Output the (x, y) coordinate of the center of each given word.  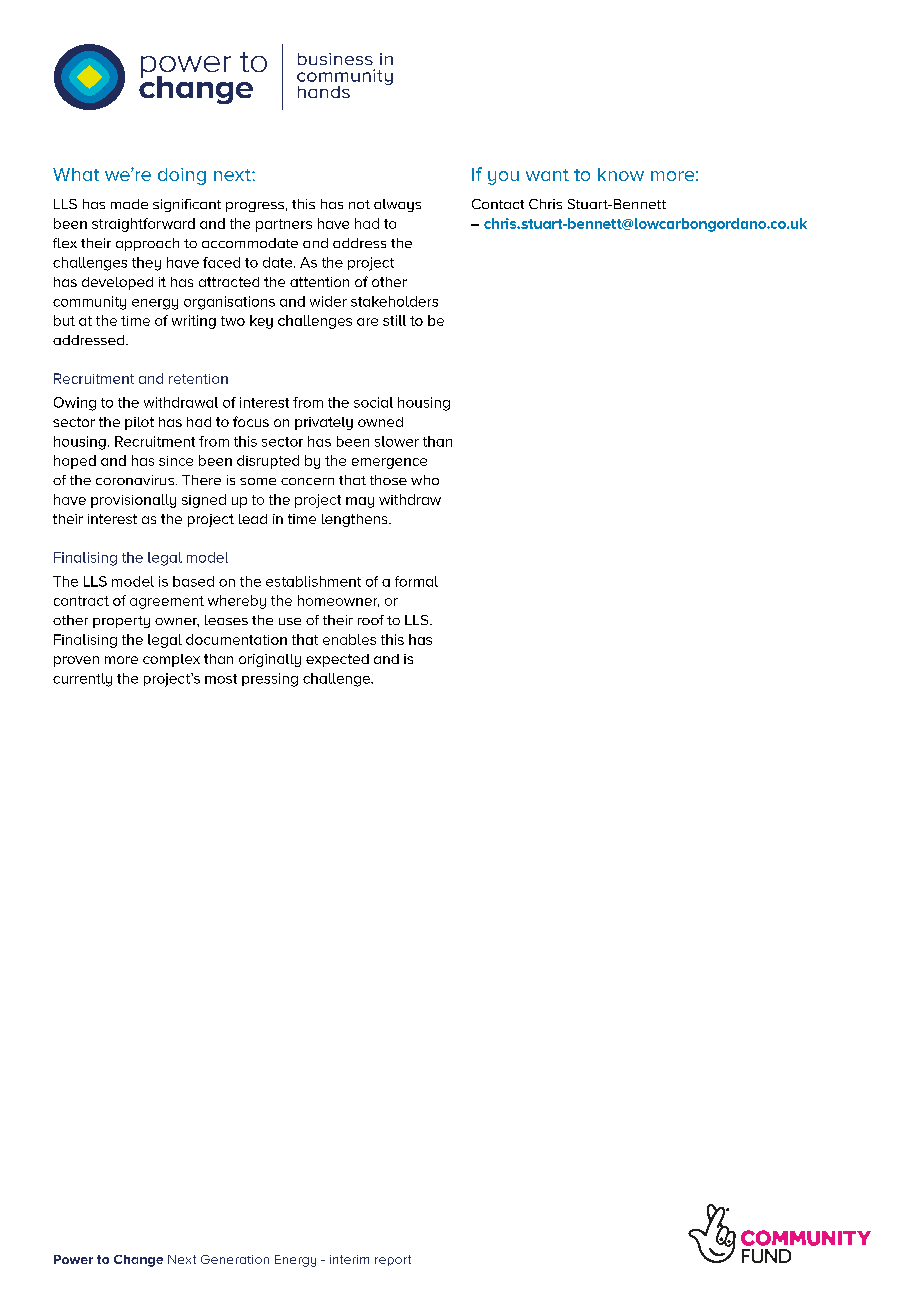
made (129, 204)
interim (349, 1259)
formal (416, 581)
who (425, 480)
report (393, 1260)
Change (138, 1261)
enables (349, 639)
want (547, 175)
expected (337, 660)
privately (324, 423)
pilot (139, 423)
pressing (270, 680)
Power (73, 1259)
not (359, 204)
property (121, 622)
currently (82, 680)
